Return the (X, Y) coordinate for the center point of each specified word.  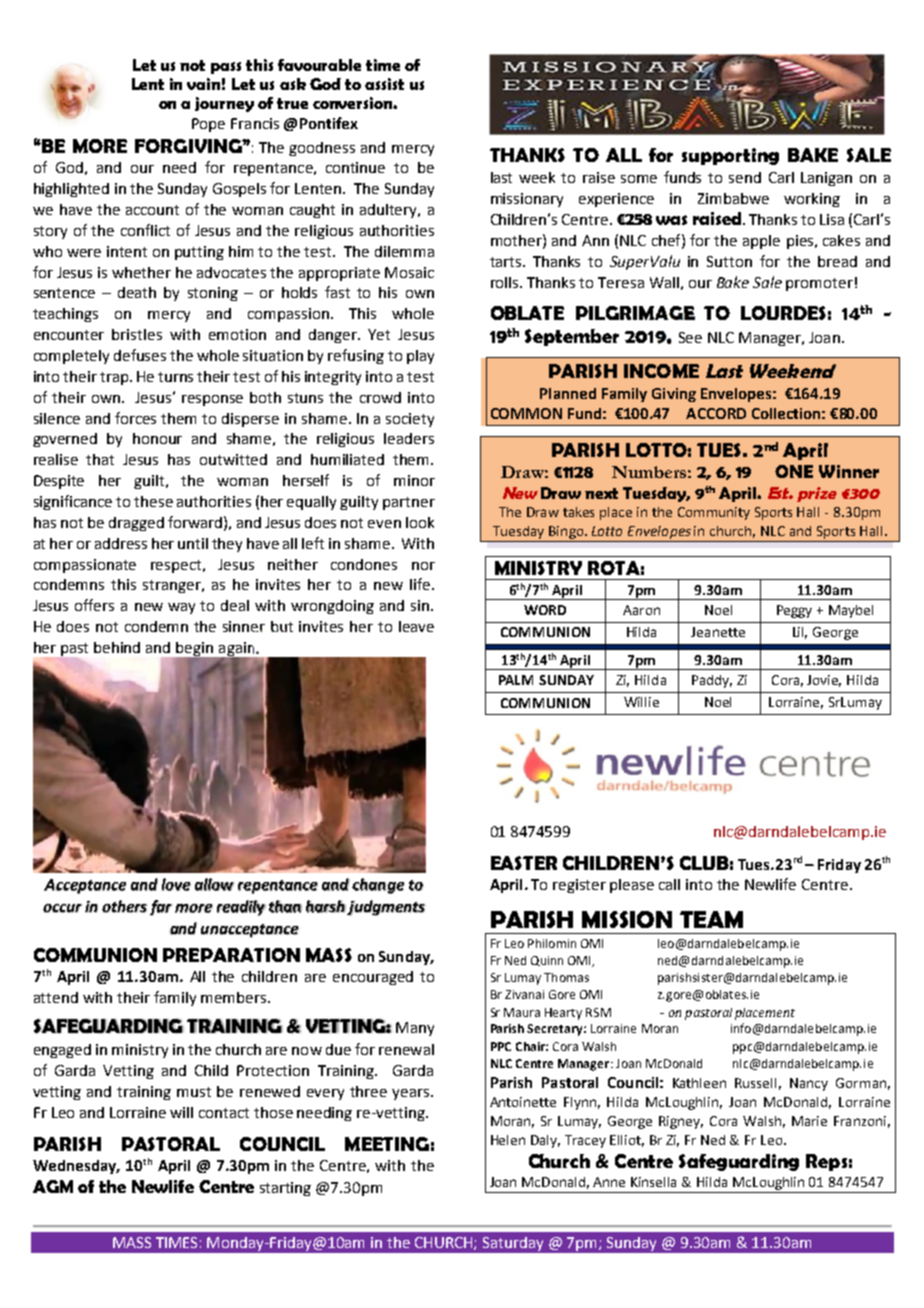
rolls (506, 282)
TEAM (711, 919)
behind (117, 647)
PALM (516, 680)
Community (714, 513)
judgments (386, 908)
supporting (730, 156)
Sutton (729, 261)
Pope (208, 125)
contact (224, 1113)
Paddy (712, 681)
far (161, 908)
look (420, 522)
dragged (136, 524)
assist (384, 84)
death (137, 292)
